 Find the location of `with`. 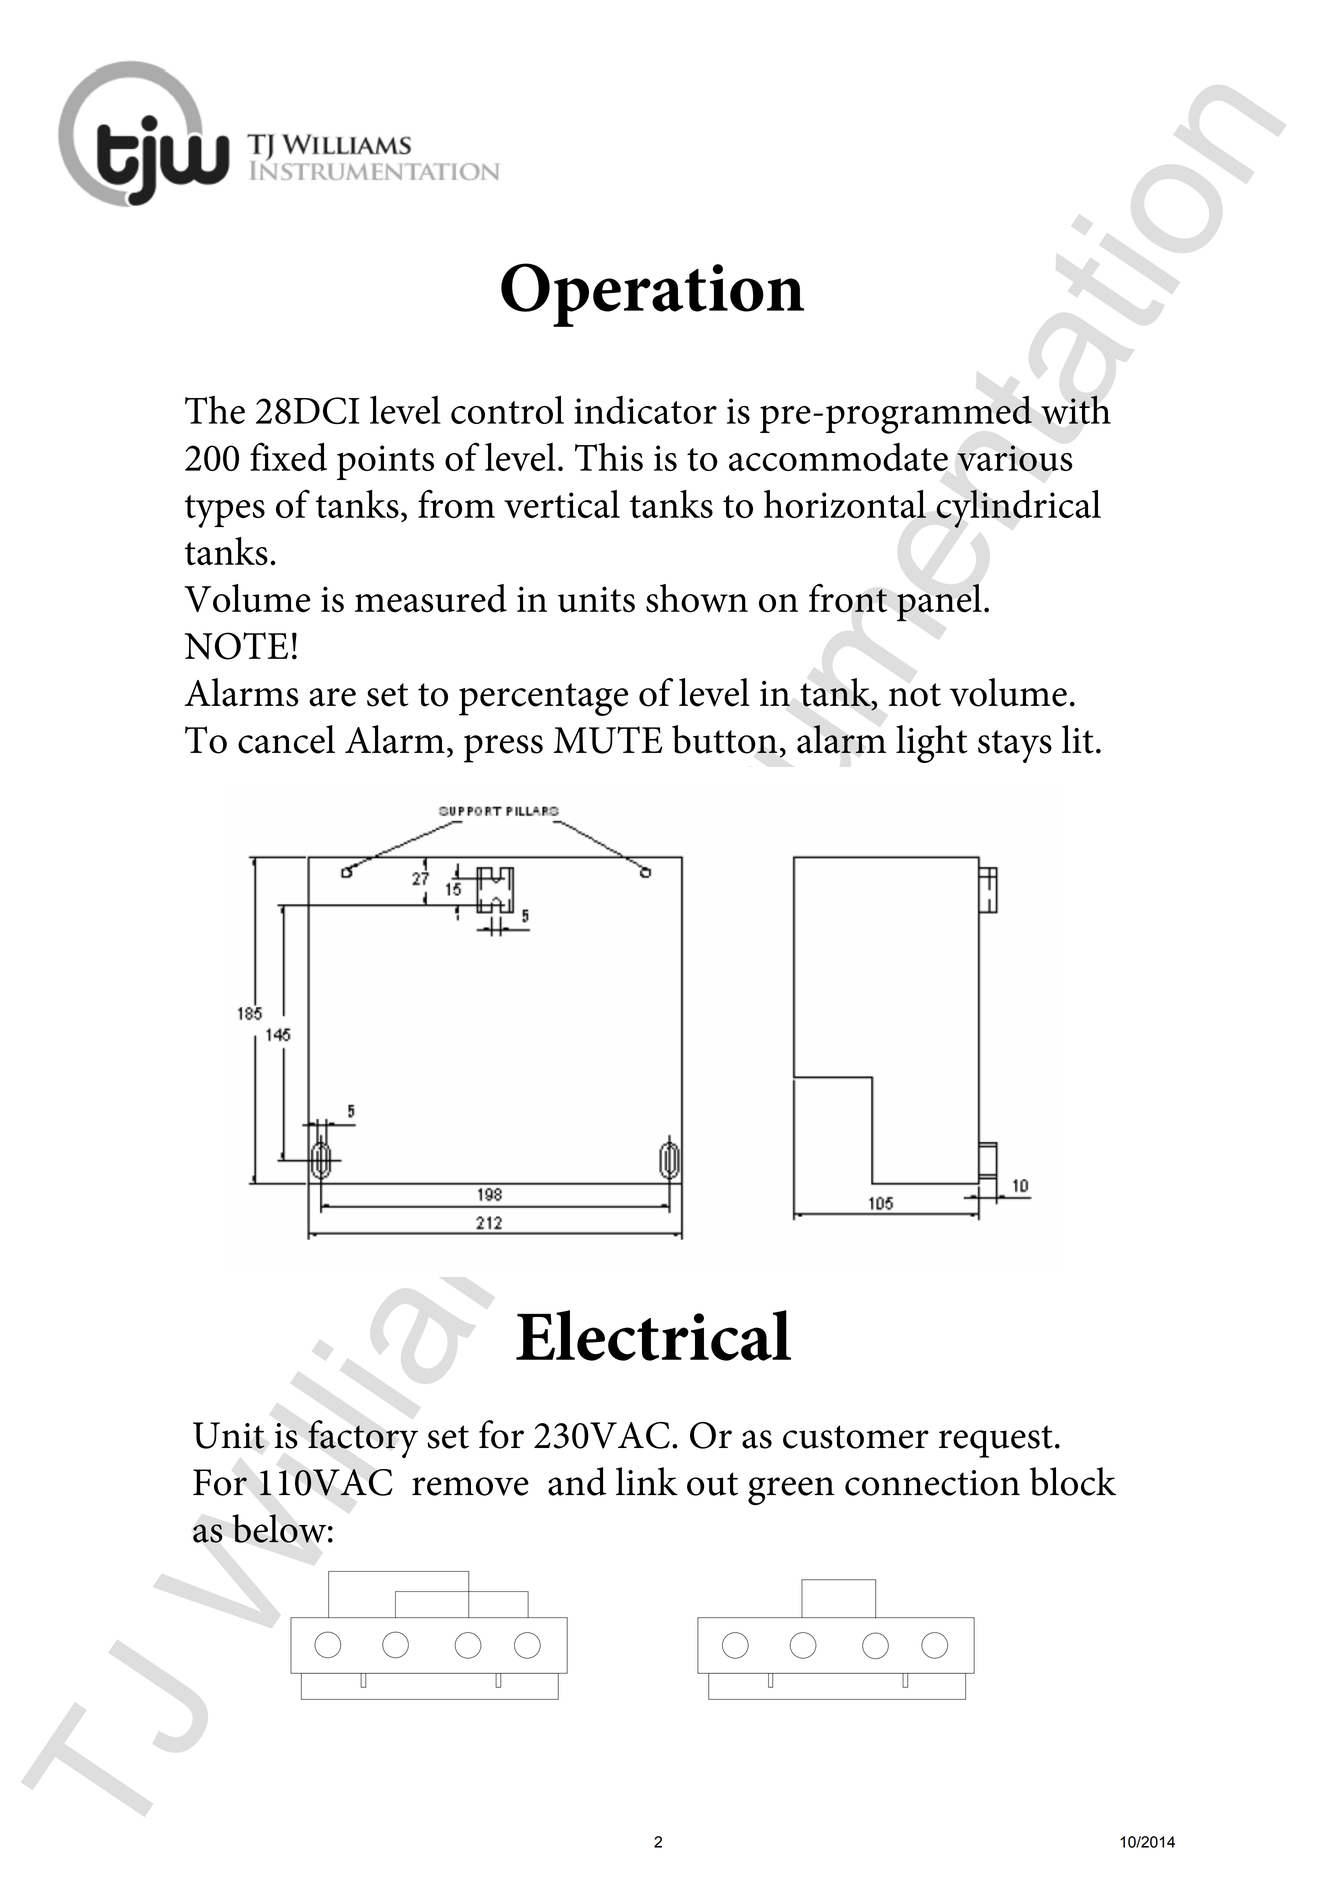

with is located at coordinates (1076, 409).
